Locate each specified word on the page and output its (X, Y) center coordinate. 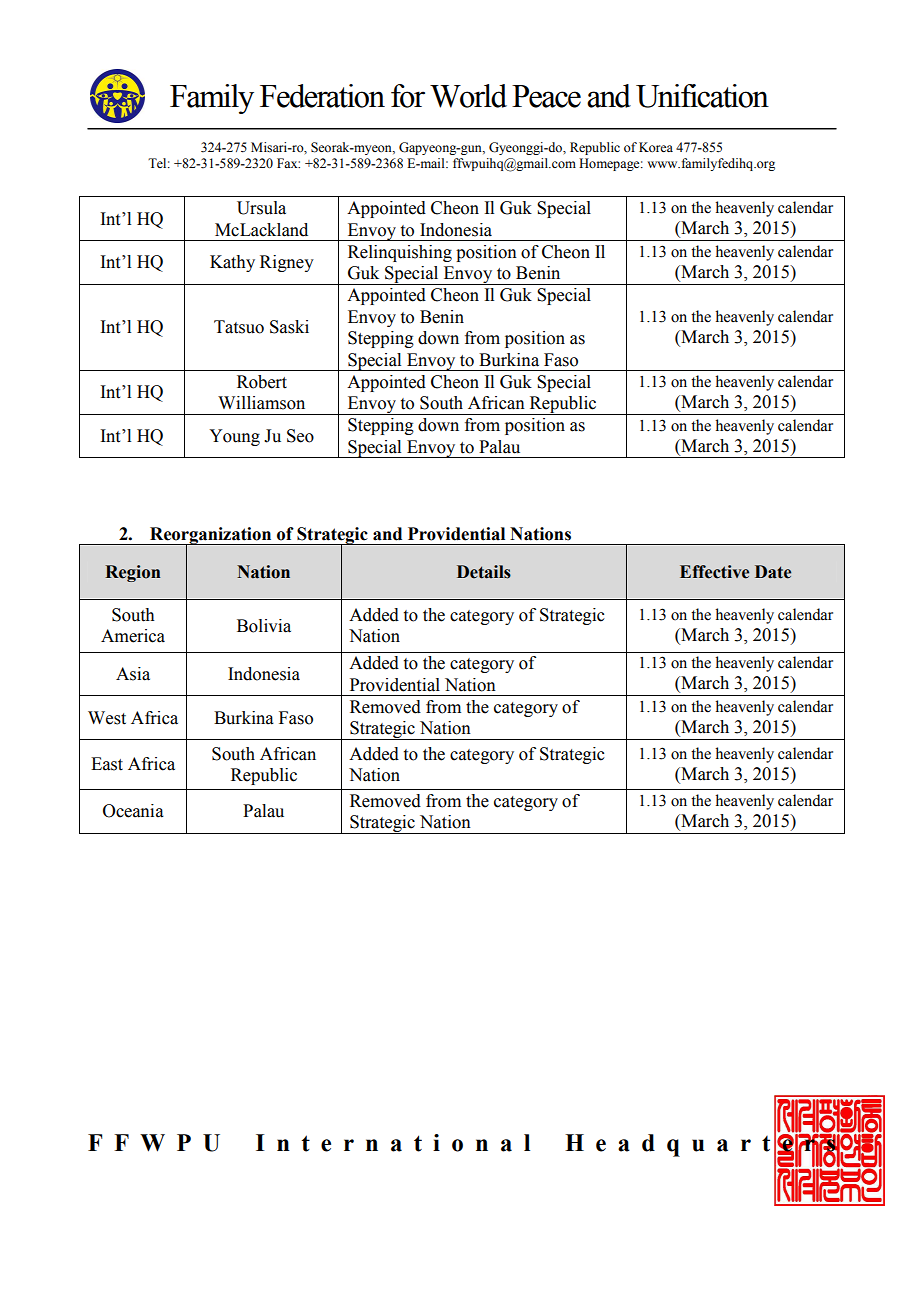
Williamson (261, 403)
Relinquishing (400, 253)
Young (234, 437)
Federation (322, 96)
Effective (714, 572)
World (468, 96)
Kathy (232, 263)
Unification (702, 96)
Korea (656, 147)
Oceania (133, 811)
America (133, 636)
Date (773, 572)
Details (484, 572)
